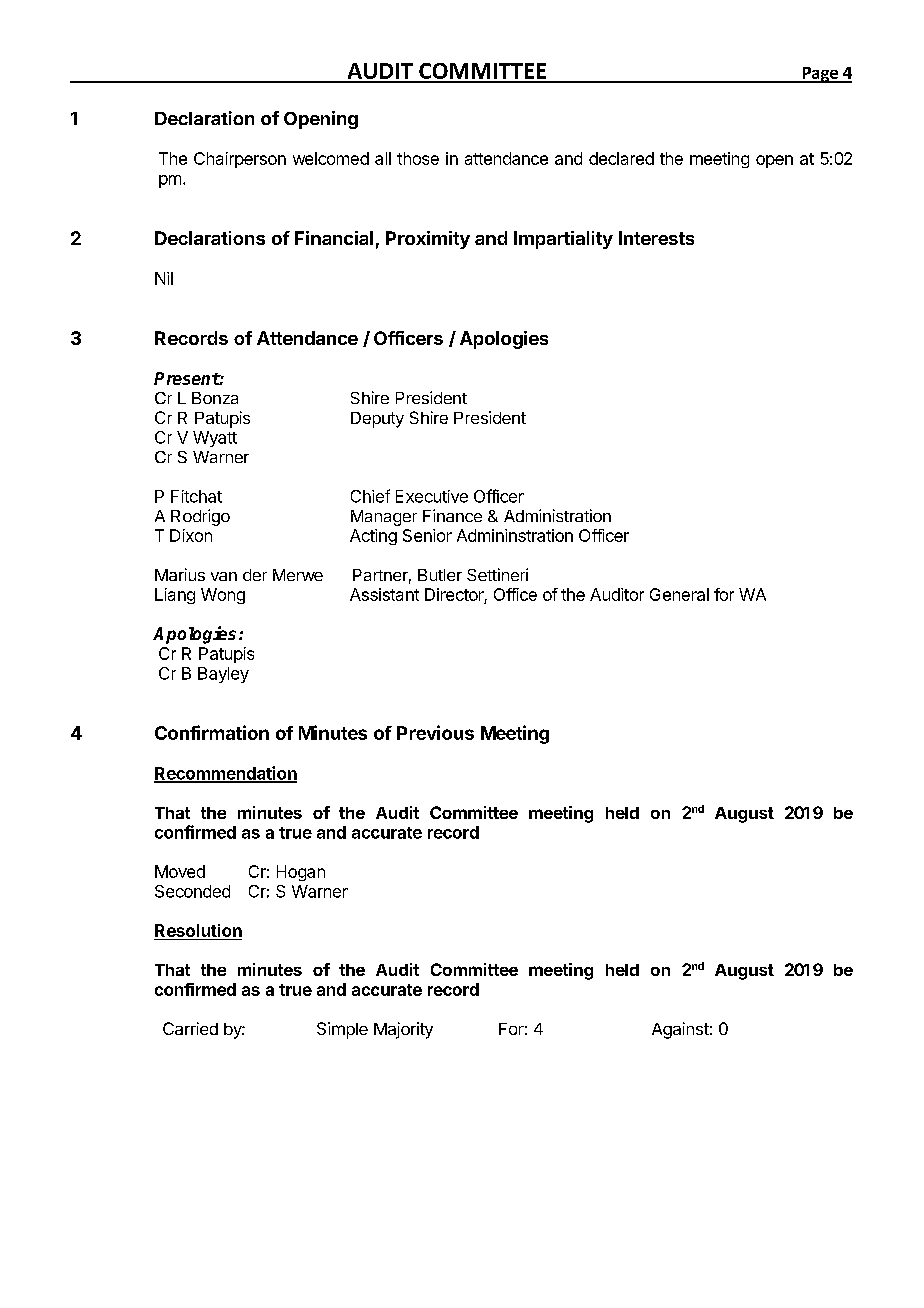  Describe the element at coordinates (428, 240) in the screenshot. I see `Proximity` at that location.
